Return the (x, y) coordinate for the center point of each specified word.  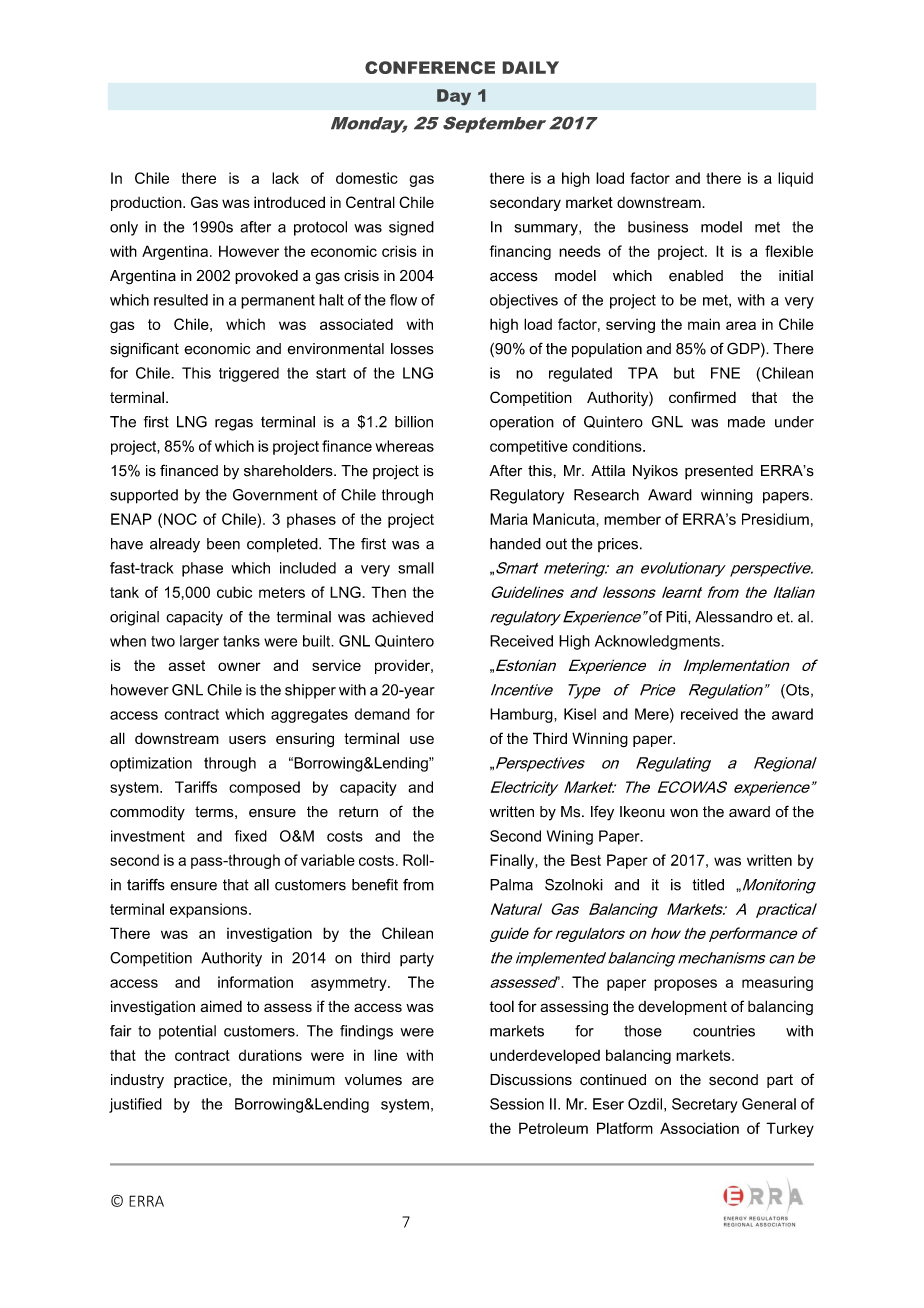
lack (285, 178)
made (746, 422)
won (684, 813)
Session (517, 1104)
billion (414, 422)
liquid (795, 179)
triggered (249, 374)
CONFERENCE (430, 67)
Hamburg (522, 715)
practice (202, 1081)
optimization (151, 764)
